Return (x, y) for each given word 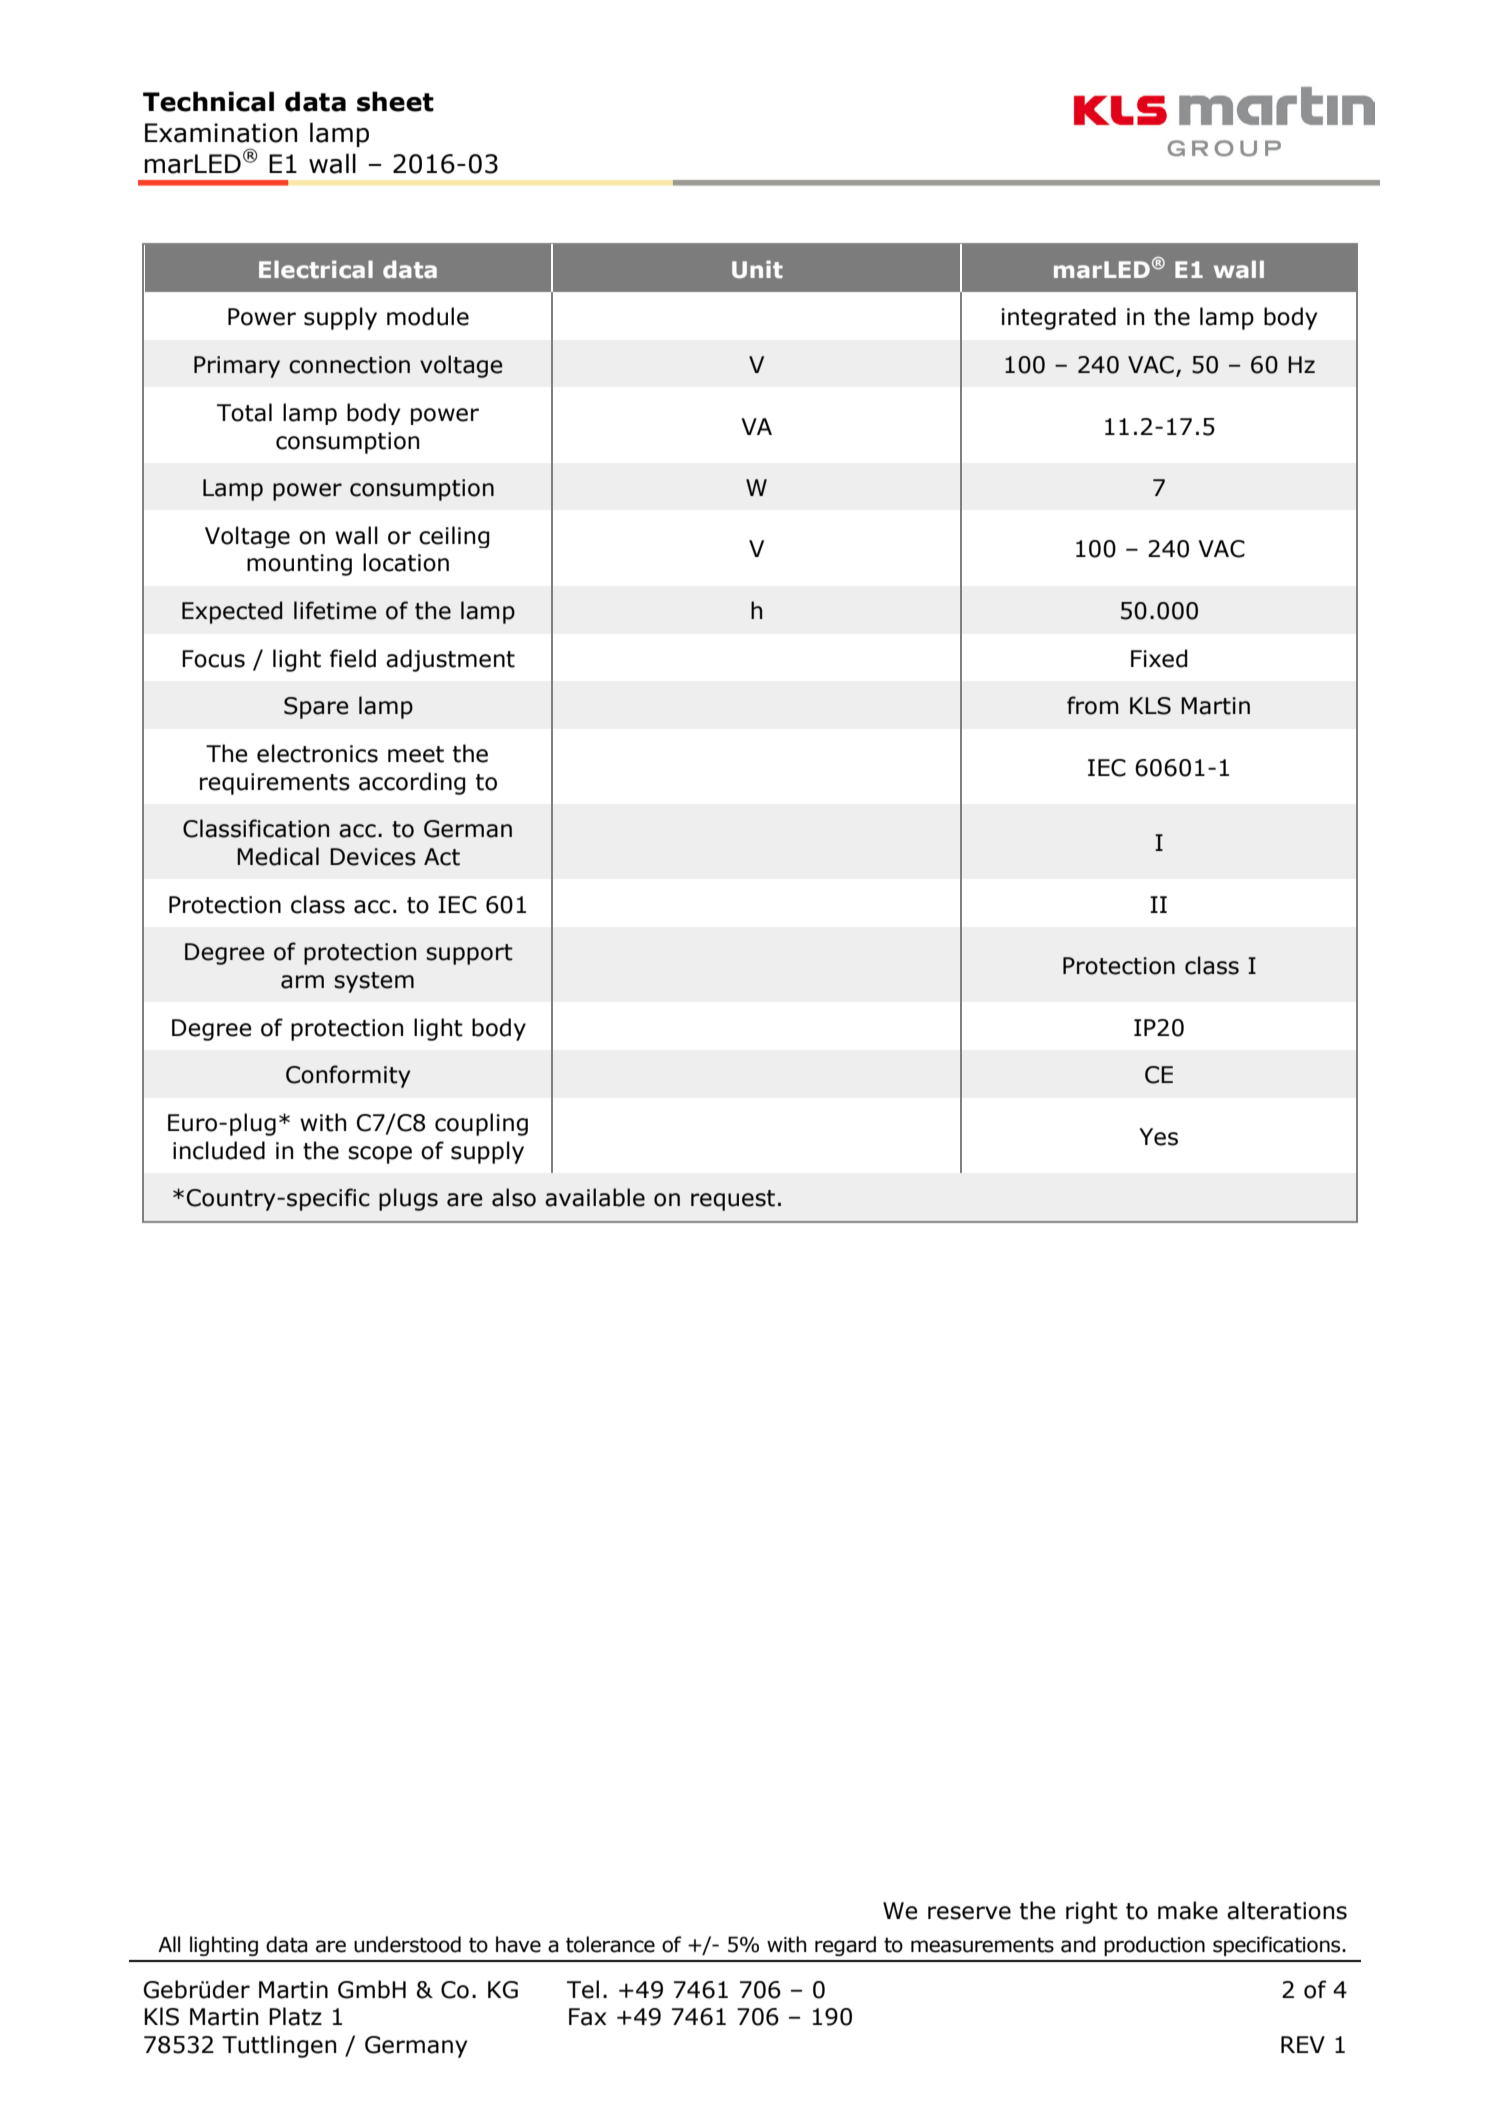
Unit (757, 269)
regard (845, 1946)
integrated (1059, 318)
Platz (295, 2016)
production (1154, 1946)
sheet (395, 101)
